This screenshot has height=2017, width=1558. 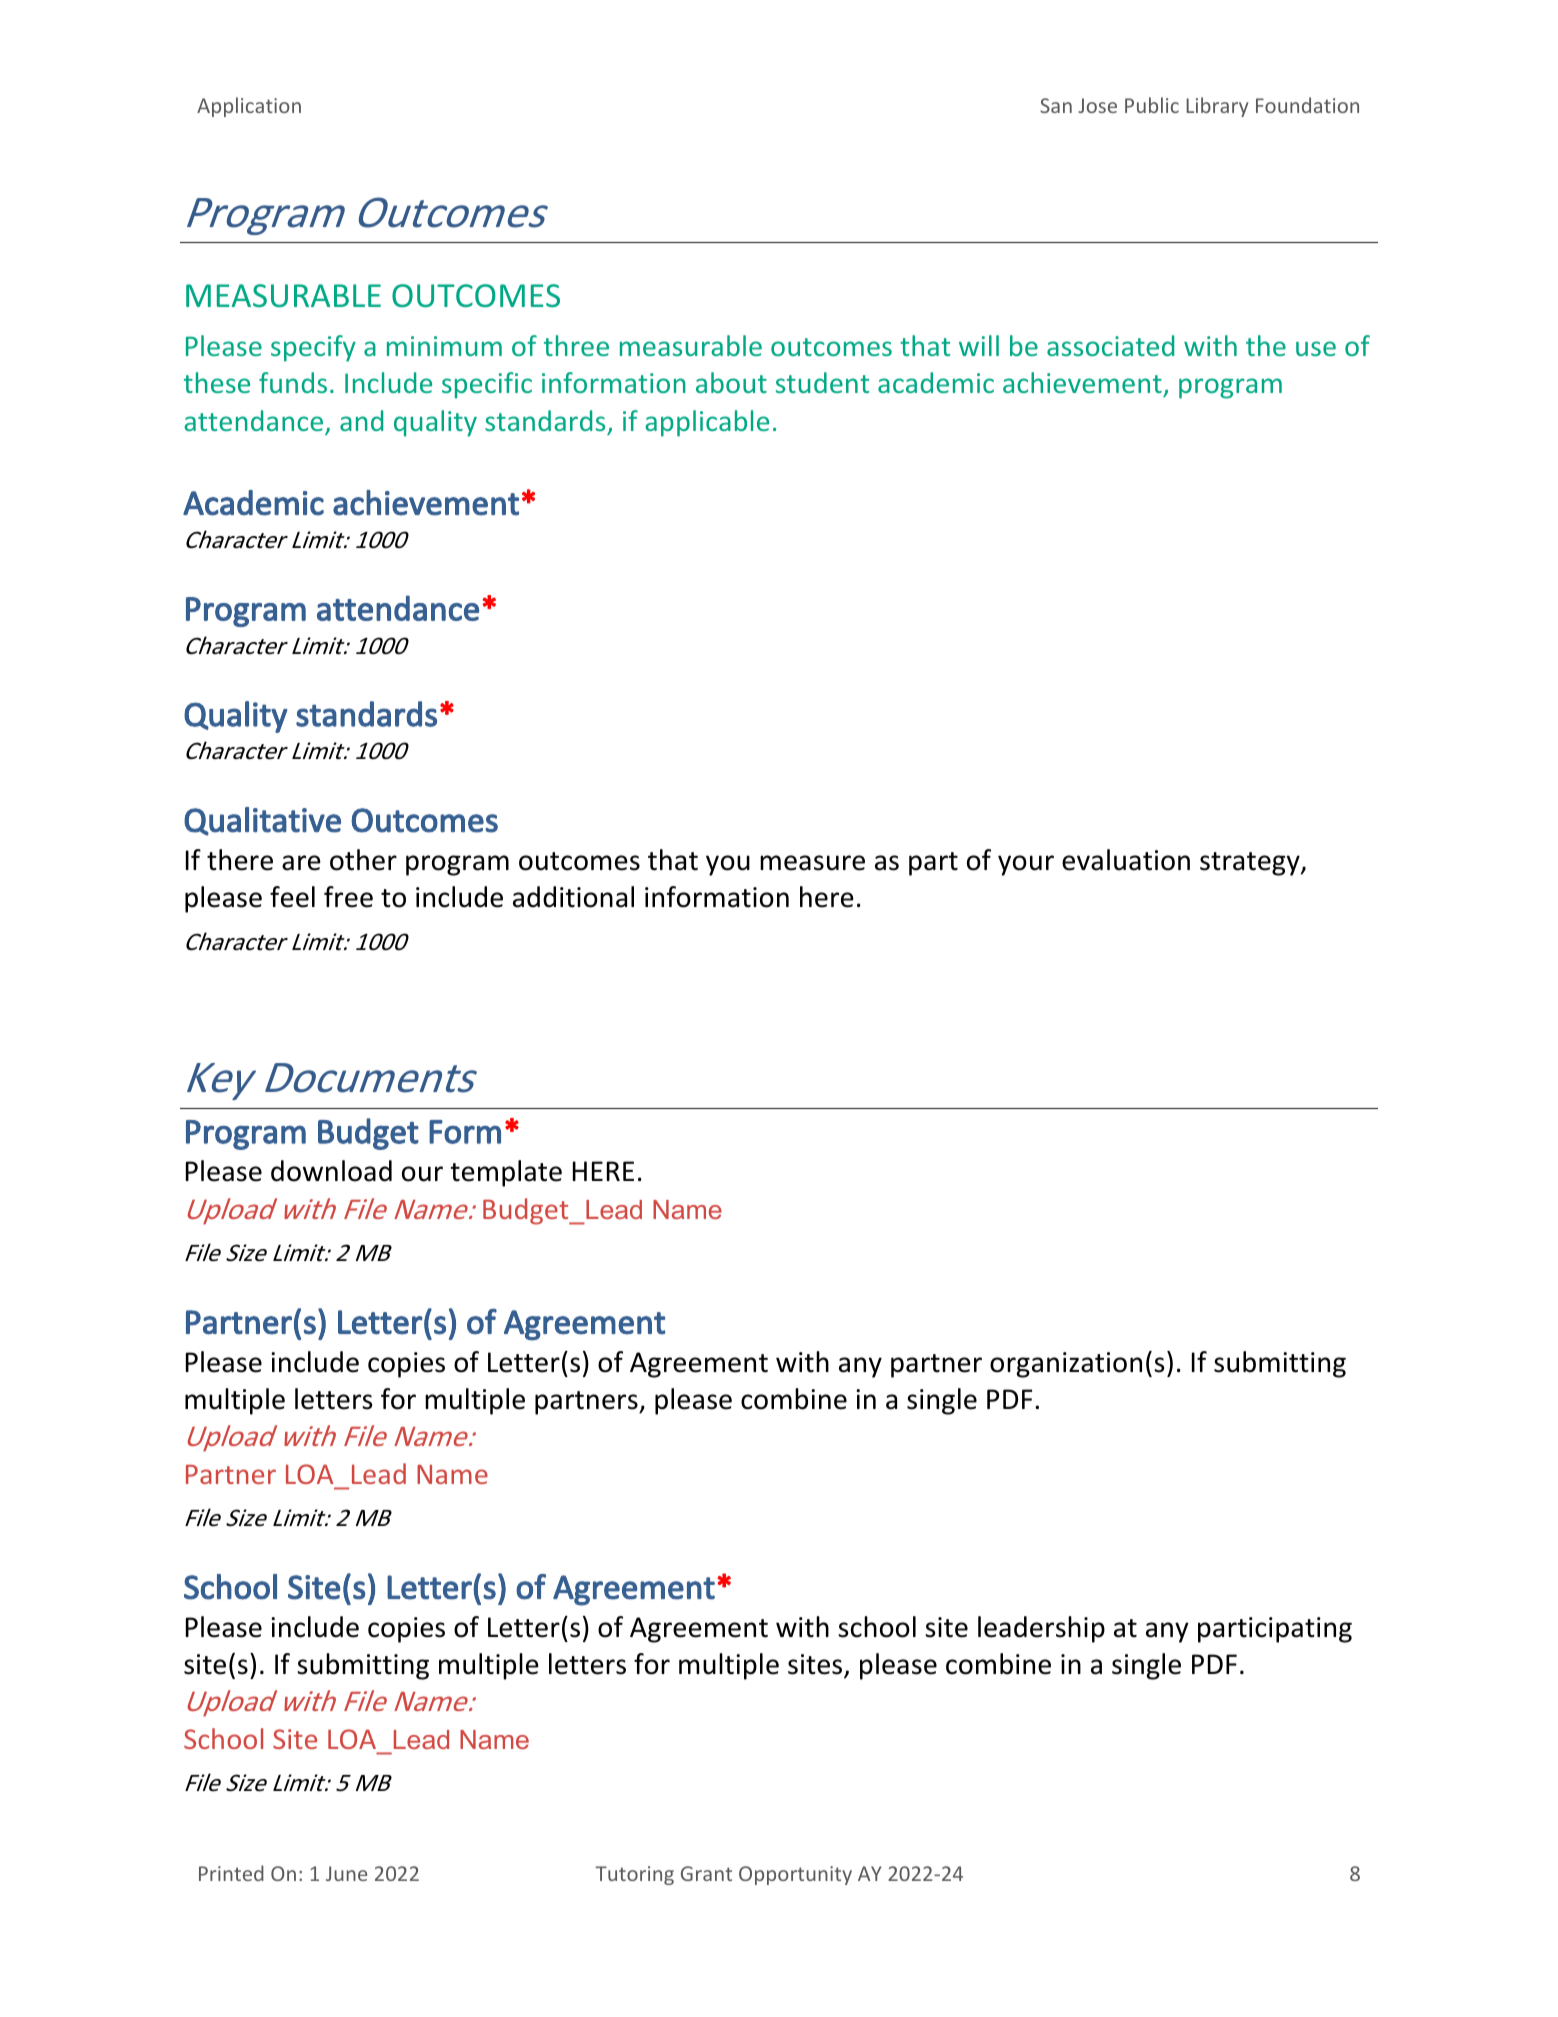 What do you see at coordinates (1126, 860) in the screenshot?
I see `evaluation` at bounding box center [1126, 860].
